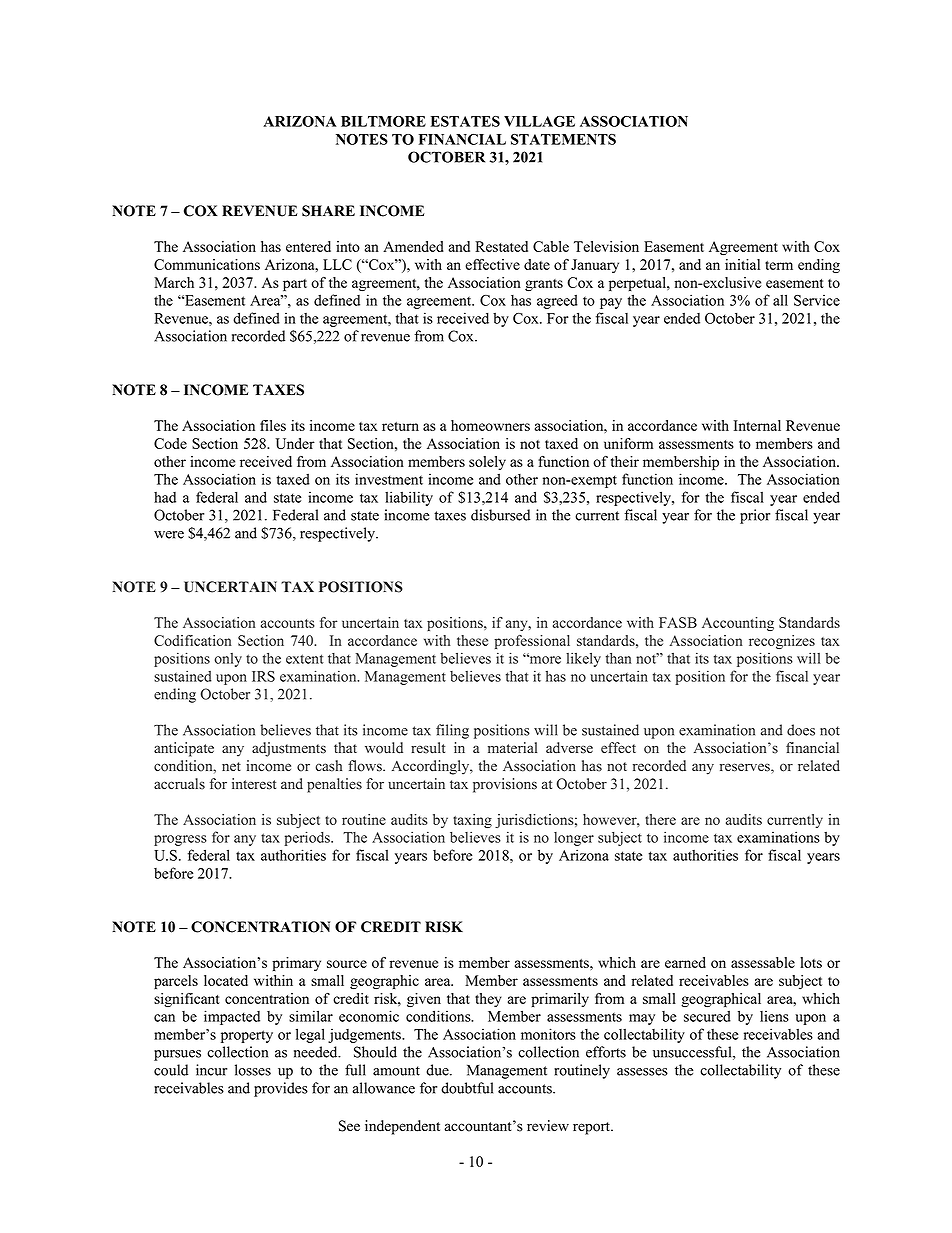 This screenshot has width=952, height=1233. What do you see at coordinates (328, 211) in the screenshot?
I see `SHARE` at bounding box center [328, 211].
